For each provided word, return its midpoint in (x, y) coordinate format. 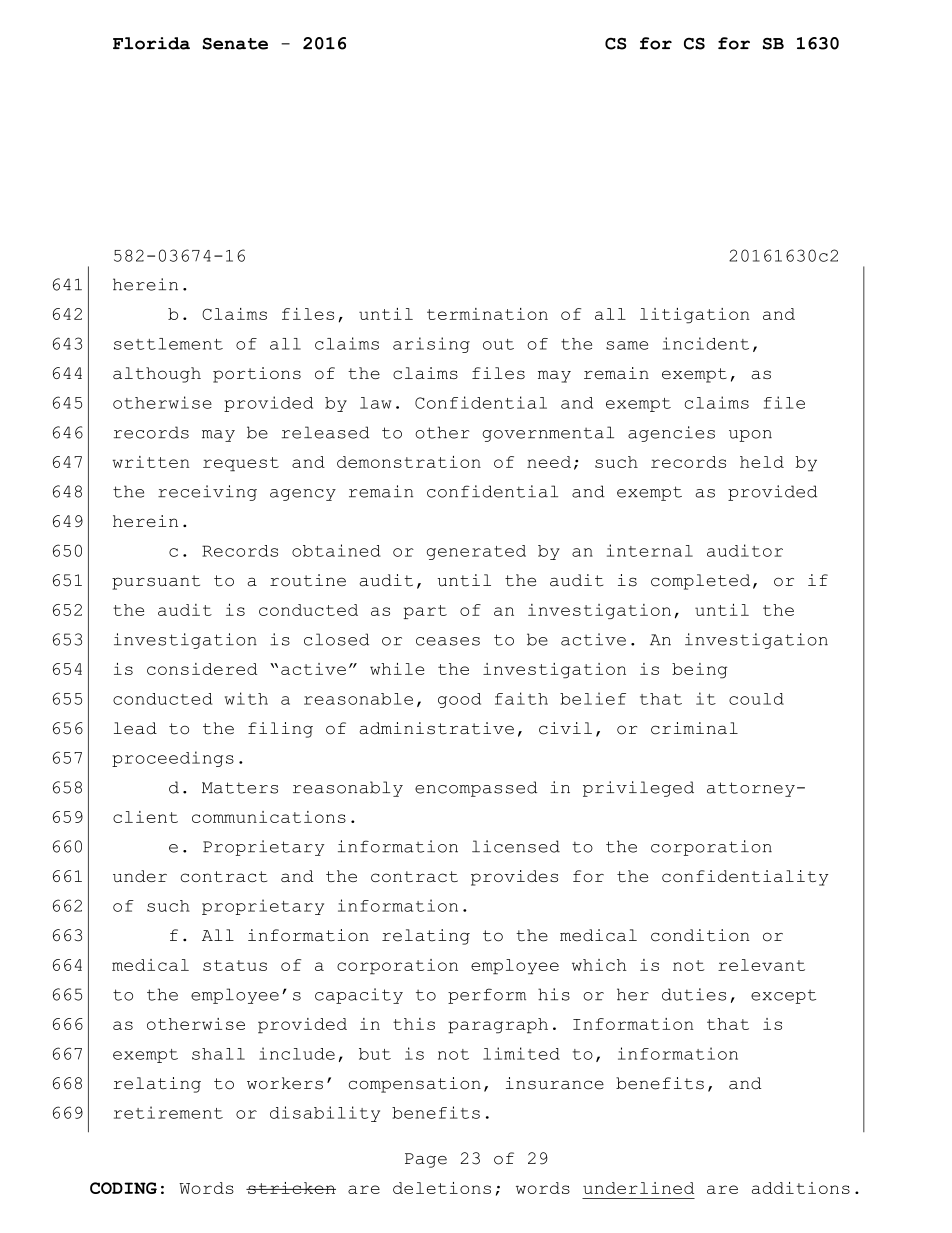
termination (487, 314)
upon (750, 436)
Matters (240, 788)
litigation (695, 316)
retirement (168, 1112)
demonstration (409, 462)
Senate (235, 43)
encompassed (476, 789)
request (241, 464)
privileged (638, 789)
